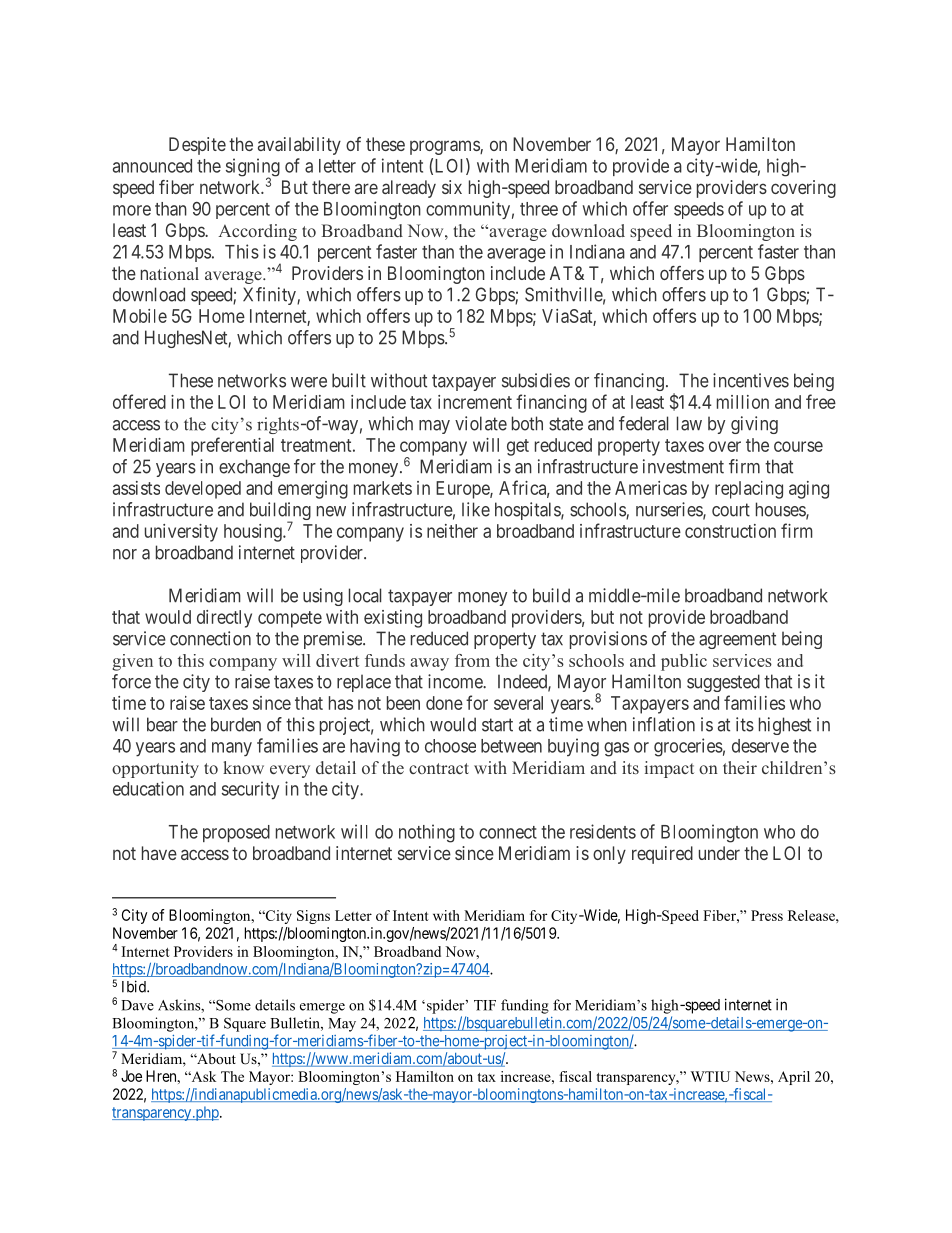 The height and width of the document is (1233, 952). Describe the element at coordinates (472, 660) in the document. I see `from` at that location.
